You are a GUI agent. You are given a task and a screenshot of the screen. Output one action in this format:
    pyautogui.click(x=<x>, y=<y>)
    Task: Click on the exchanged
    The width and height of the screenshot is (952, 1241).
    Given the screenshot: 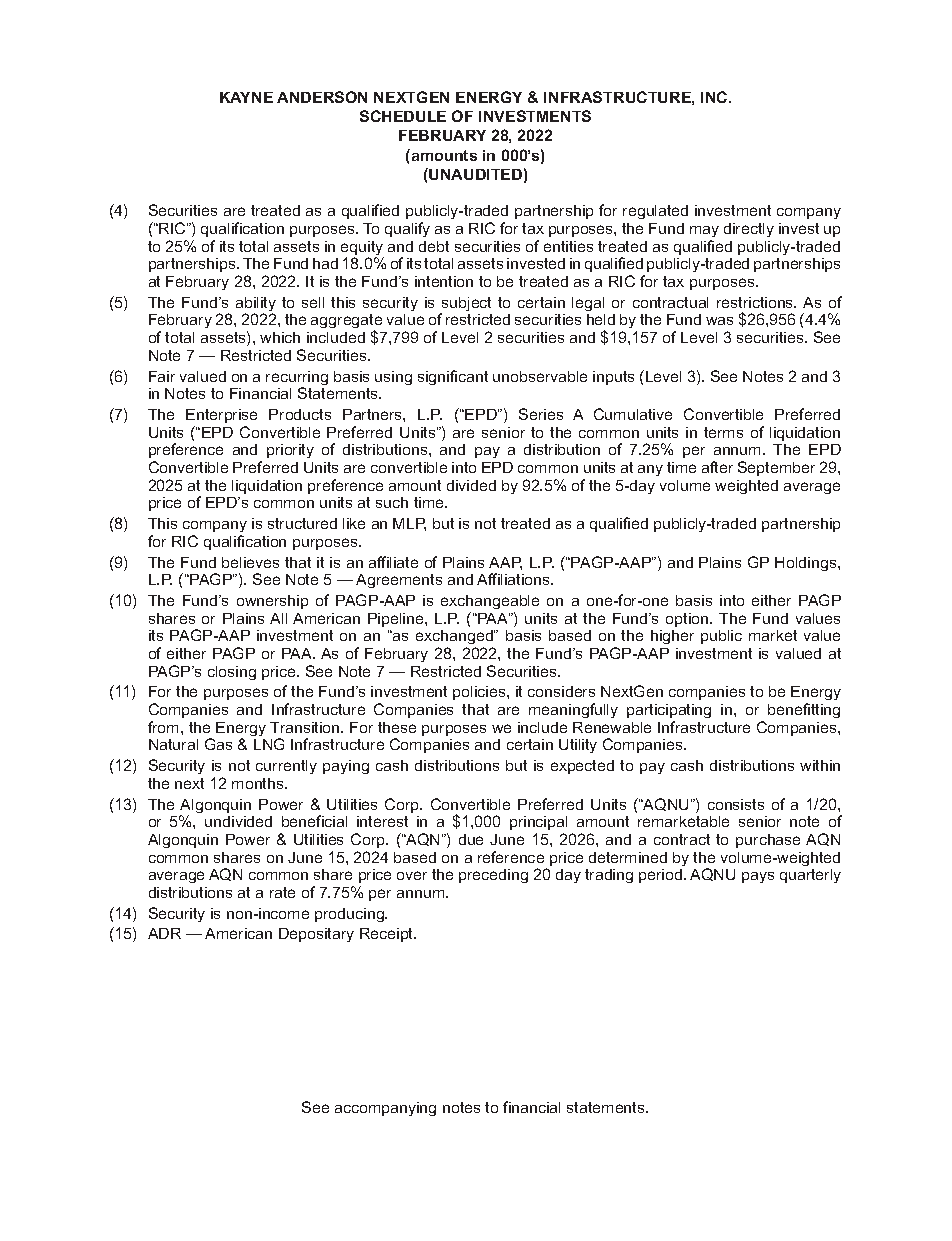 What is the action you would take?
    pyautogui.click(x=455, y=639)
